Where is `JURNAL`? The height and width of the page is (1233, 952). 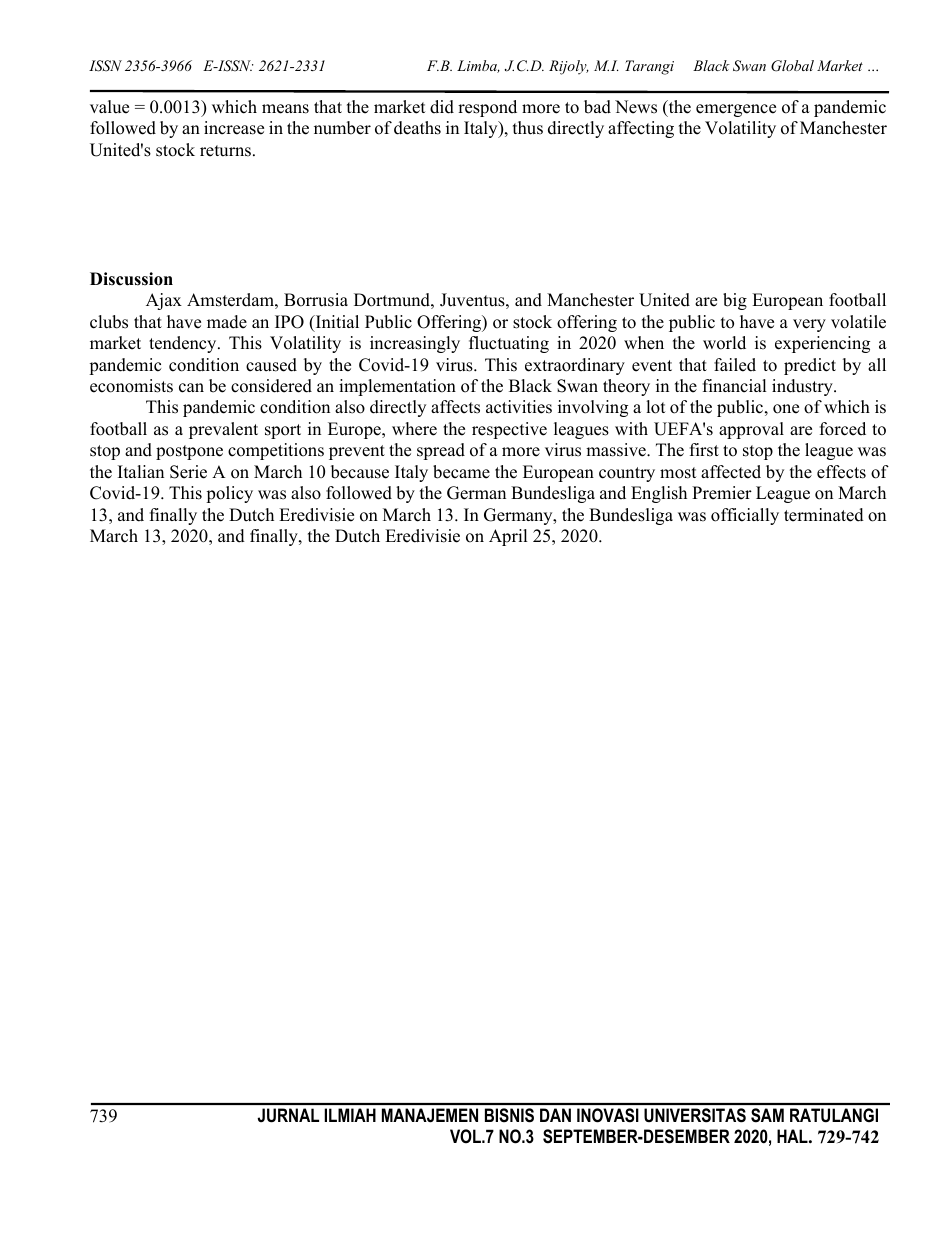 JURNAL is located at coordinates (288, 1115).
